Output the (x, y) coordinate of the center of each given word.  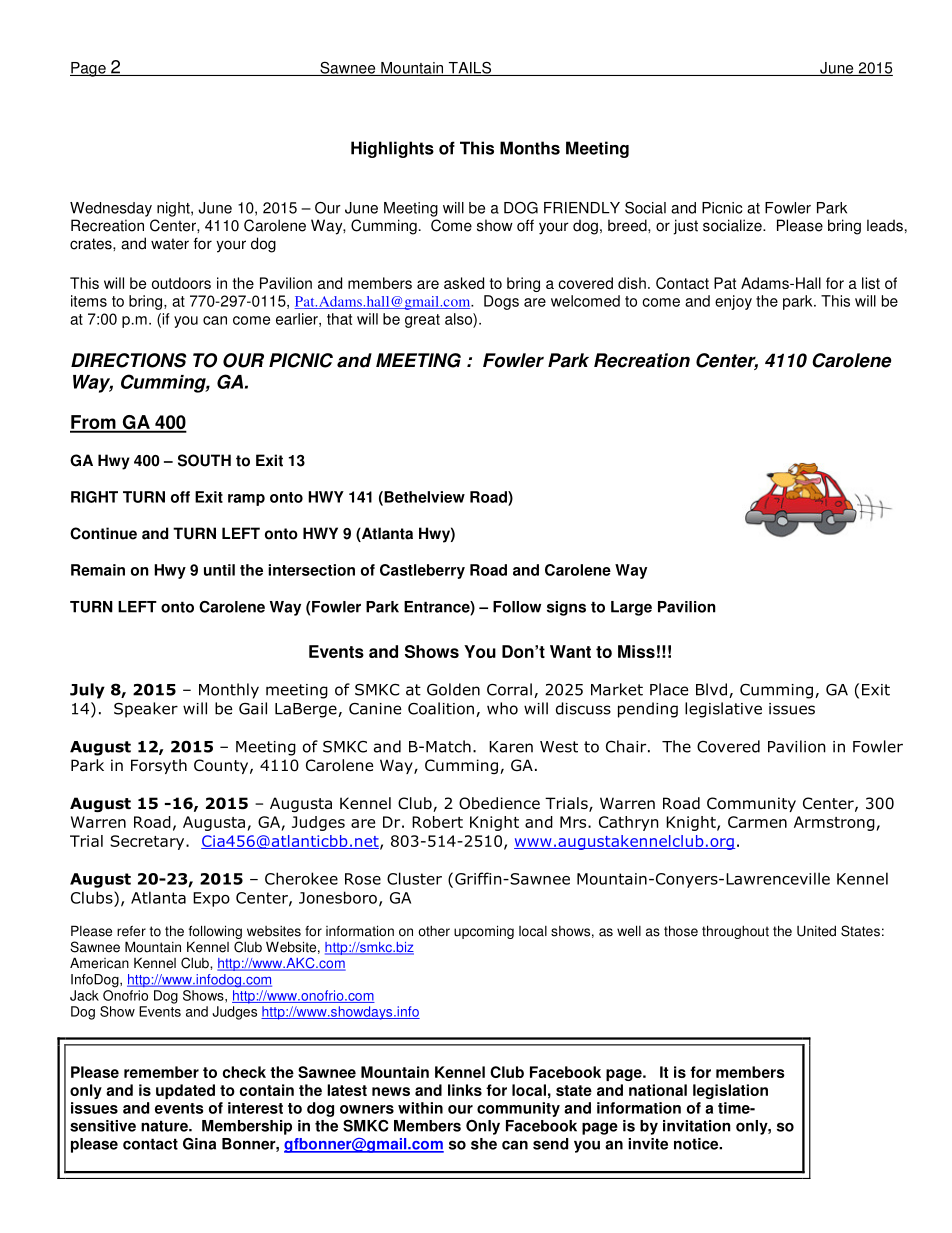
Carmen (757, 822)
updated (185, 1091)
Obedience (499, 803)
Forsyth (159, 766)
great (422, 321)
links (465, 1090)
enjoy (733, 302)
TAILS (469, 68)
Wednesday (111, 209)
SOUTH (204, 460)
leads (885, 225)
